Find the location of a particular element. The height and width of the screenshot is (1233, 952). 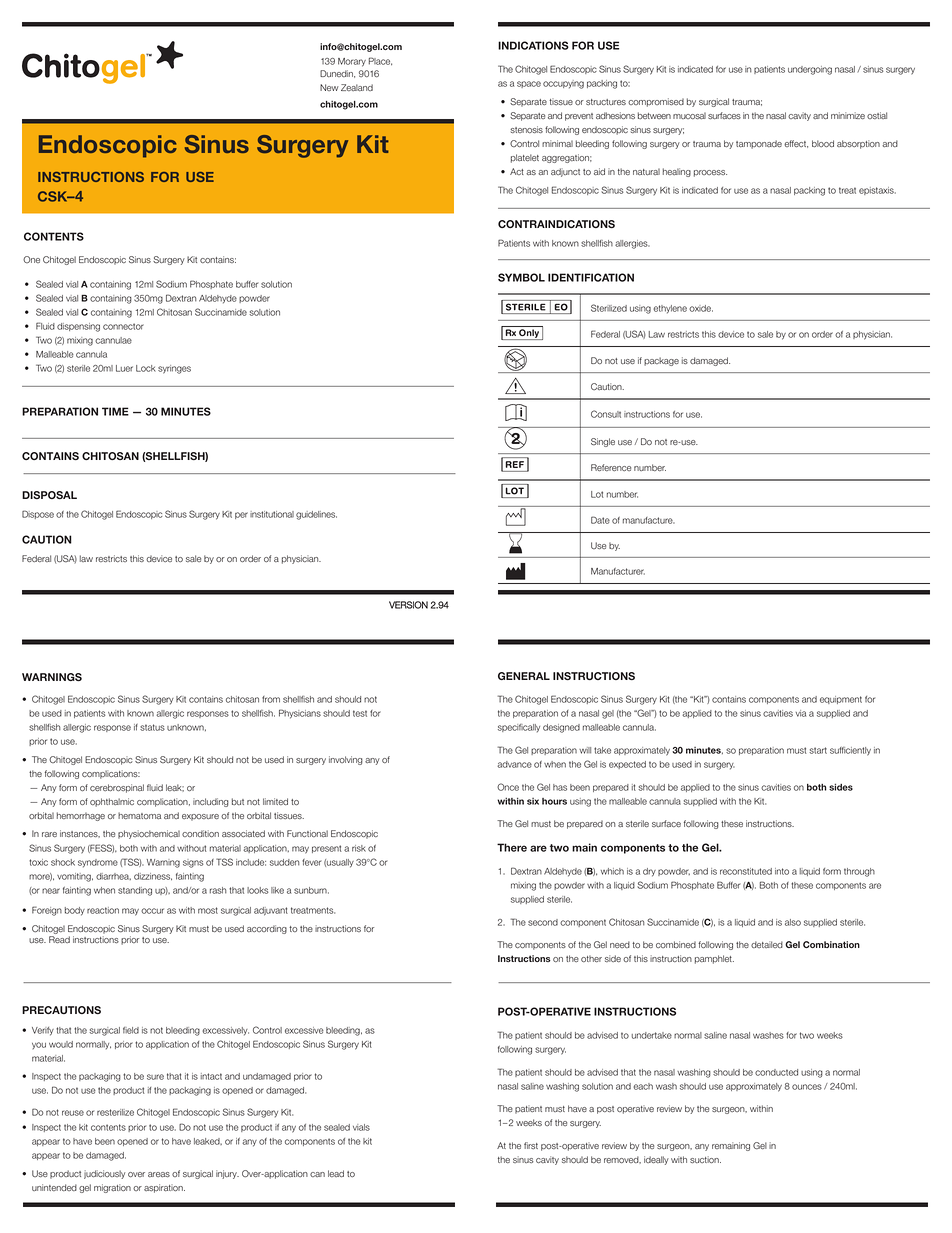

There is located at coordinates (512, 847).
